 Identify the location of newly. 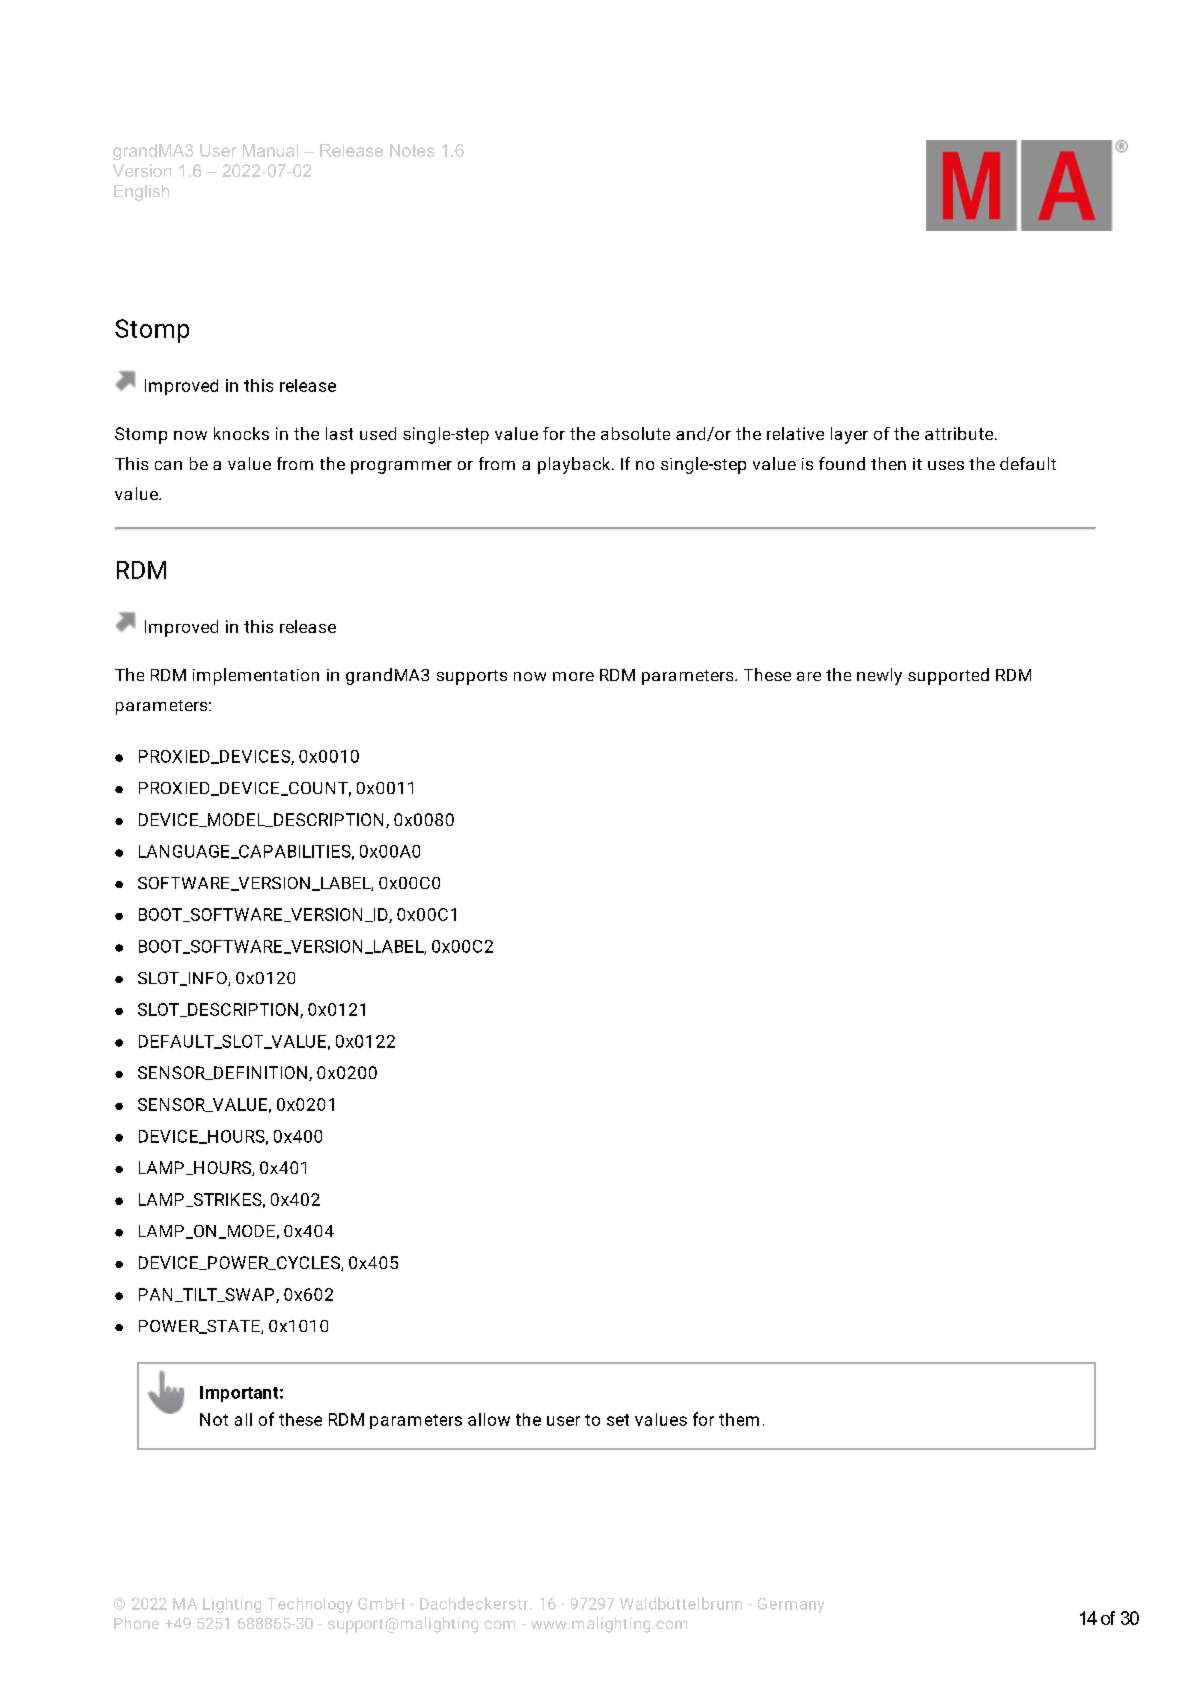
(879, 676).
